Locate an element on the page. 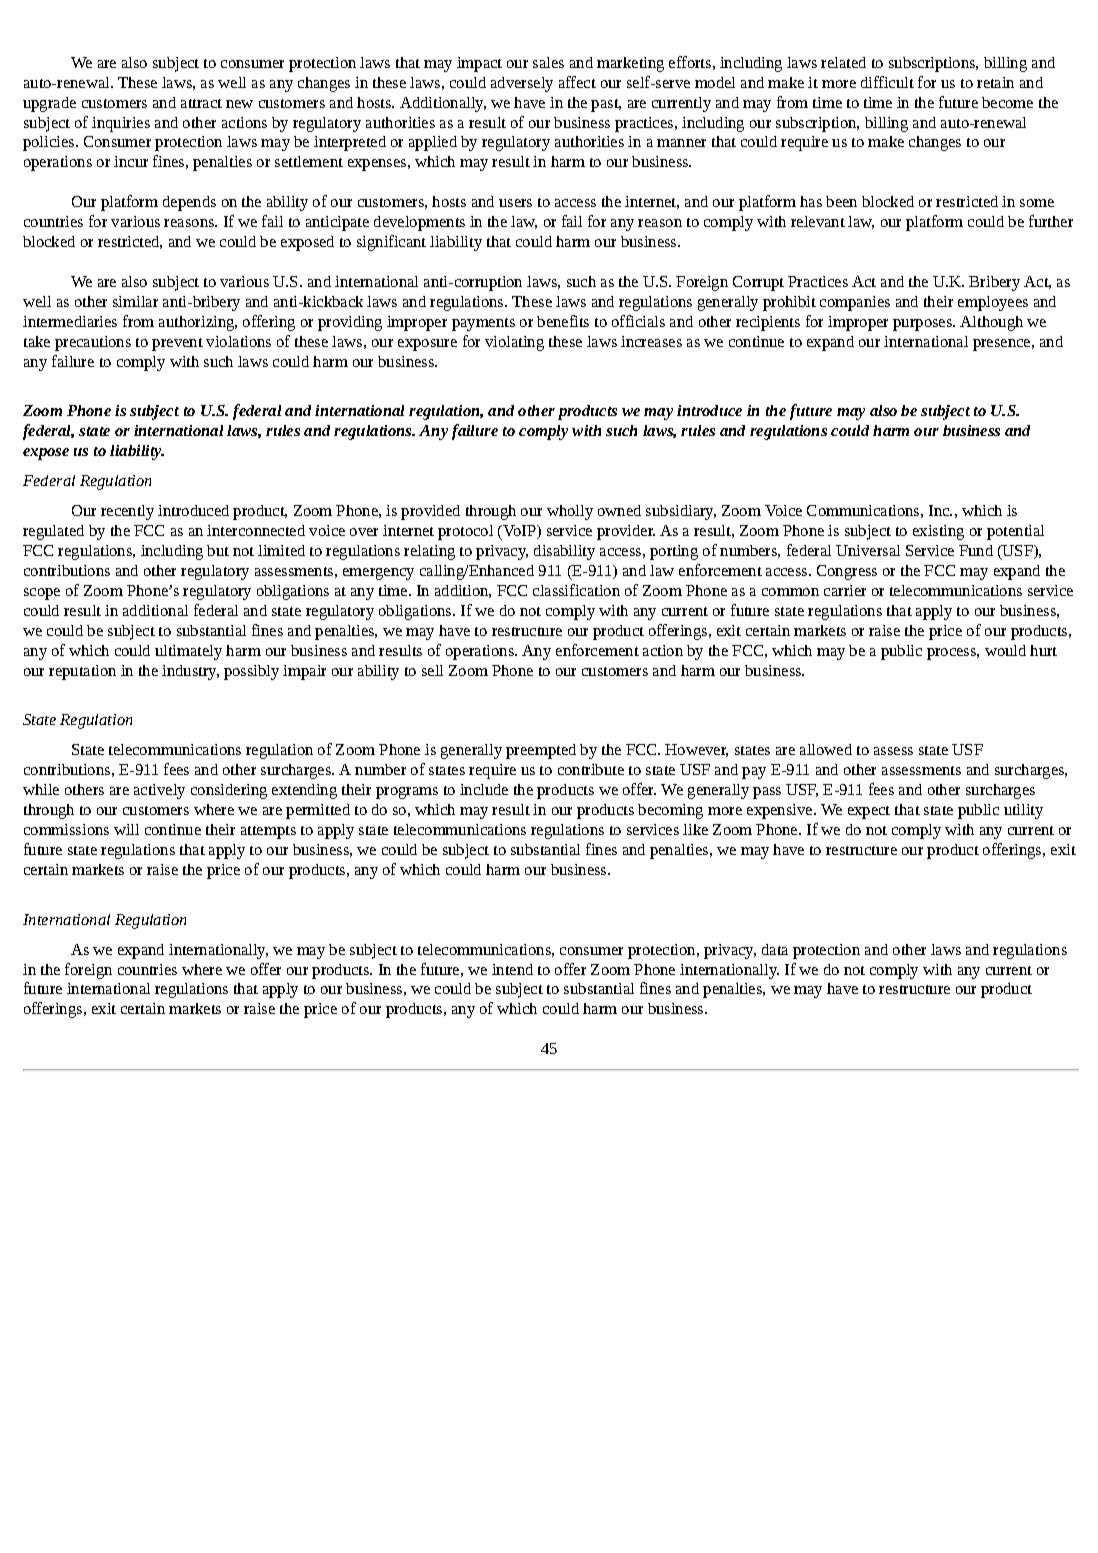  wholly is located at coordinates (570, 512).
